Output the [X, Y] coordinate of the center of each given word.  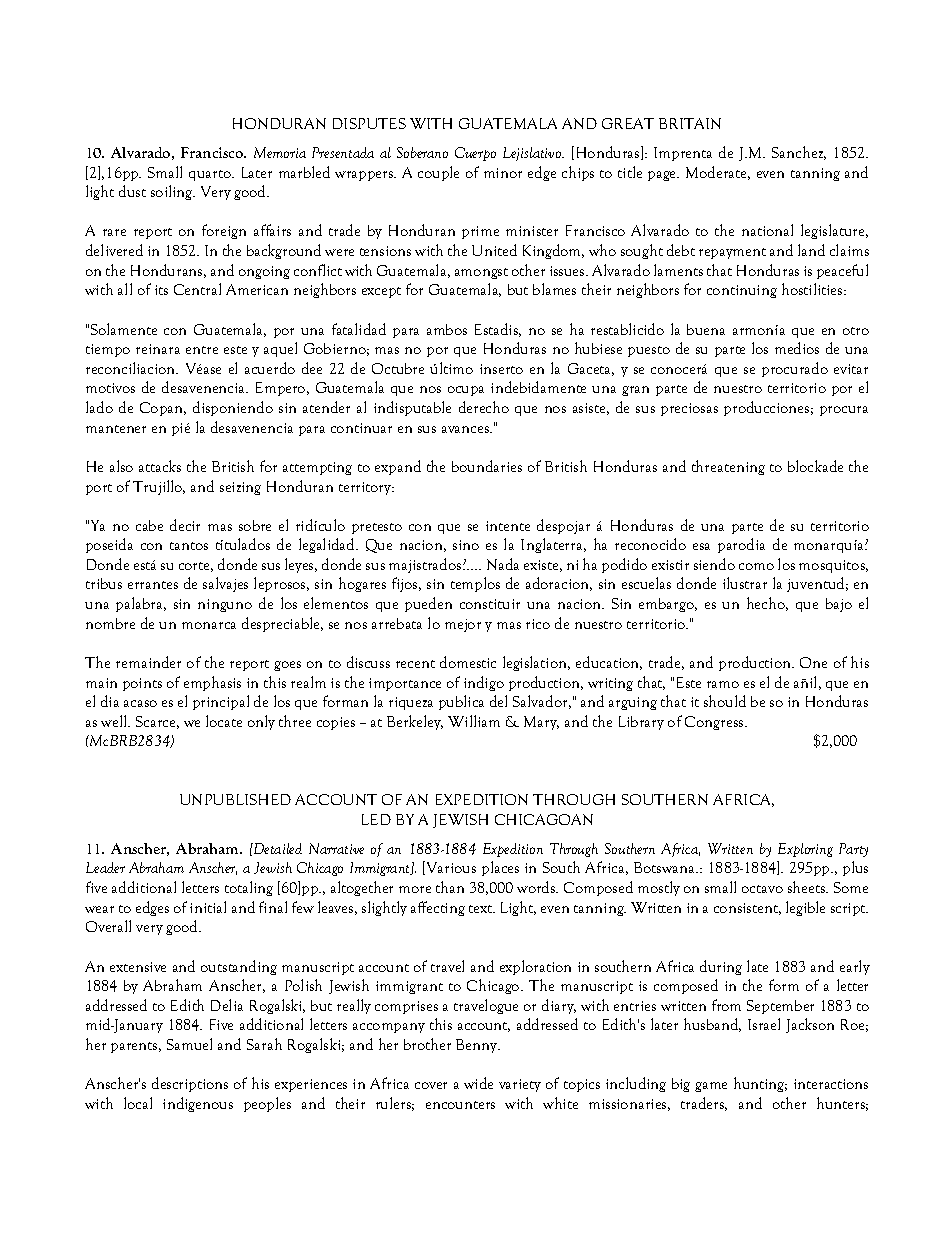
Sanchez [799, 153]
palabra [140, 604]
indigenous [198, 1104]
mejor [463, 625]
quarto [211, 175]
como [756, 566]
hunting [760, 1084]
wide [478, 1083]
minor [503, 173]
